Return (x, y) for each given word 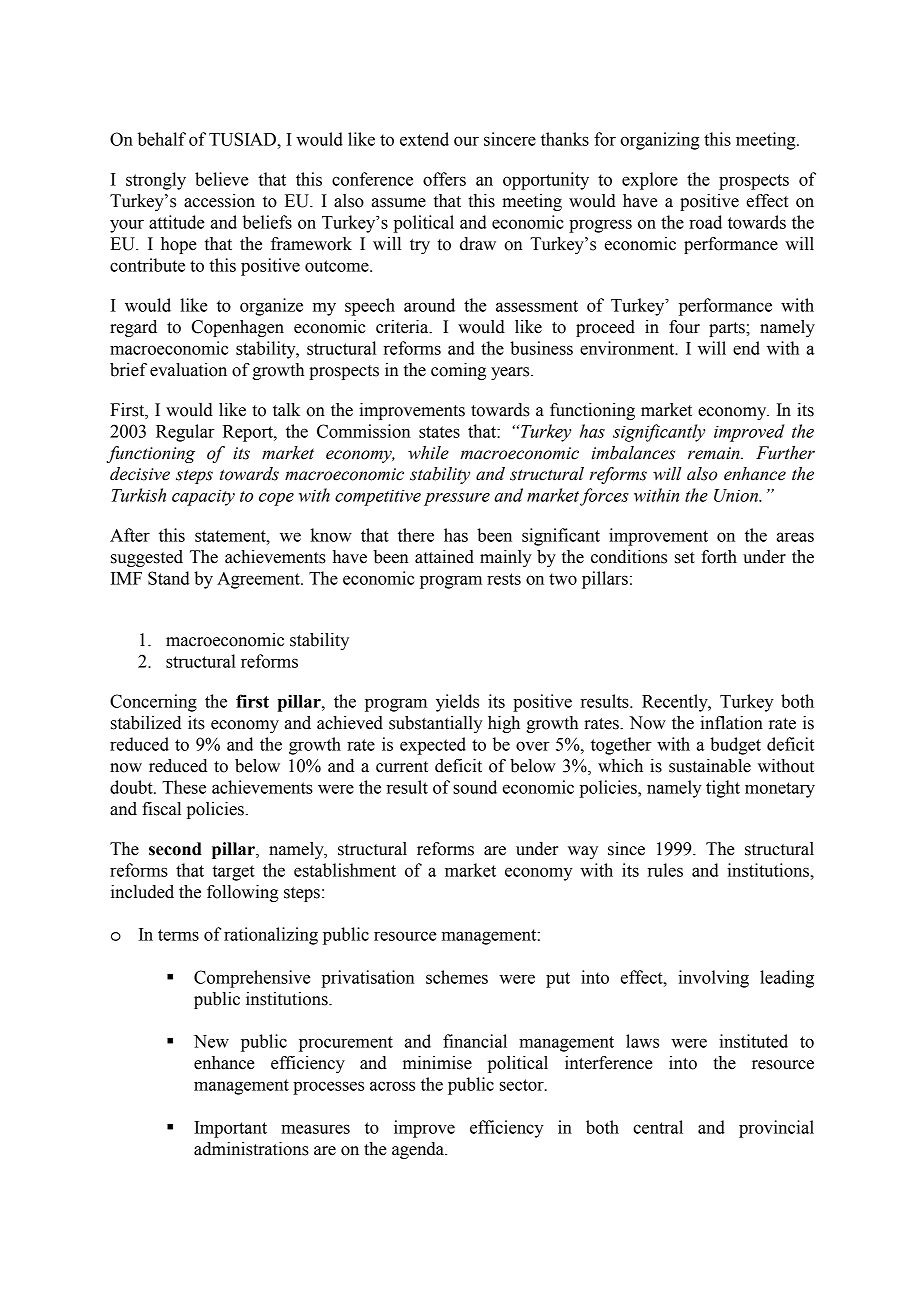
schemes (457, 977)
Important (230, 1129)
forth (719, 557)
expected (433, 746)
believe (222, 179)
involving (713, 979)
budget (735, 746)
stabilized (146, 723)
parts (728, 329)
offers (444, 179)
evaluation (188, 370)
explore (650, 181)
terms (178, 935)
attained (444, 557)
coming (458, 371)
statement (231, 536)
